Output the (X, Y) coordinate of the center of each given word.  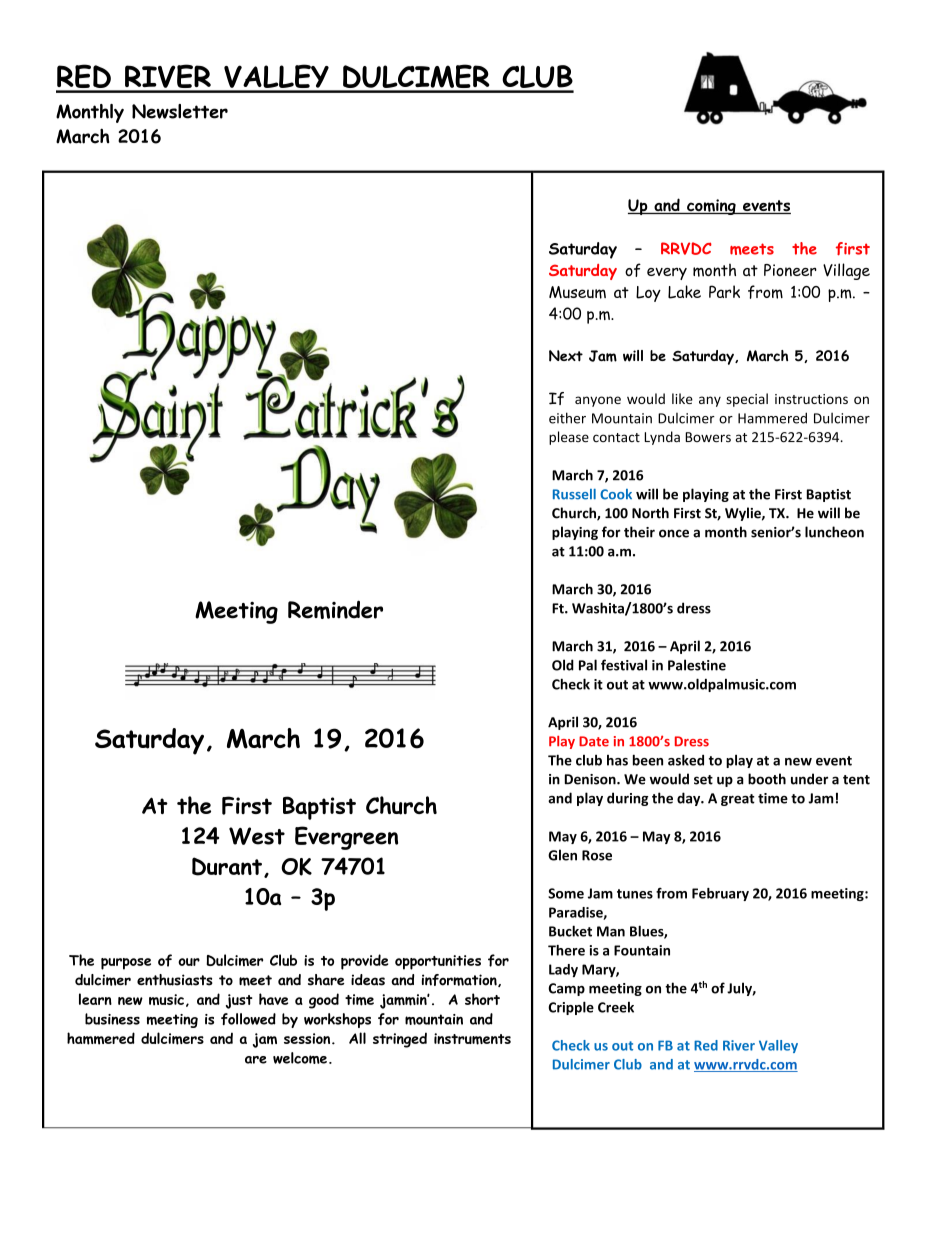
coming (711, 207)
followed (248, 1019)
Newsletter (180, 111)
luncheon (834, 532)
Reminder (335, 609)
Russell (574, 494)
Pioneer (790, 270)
